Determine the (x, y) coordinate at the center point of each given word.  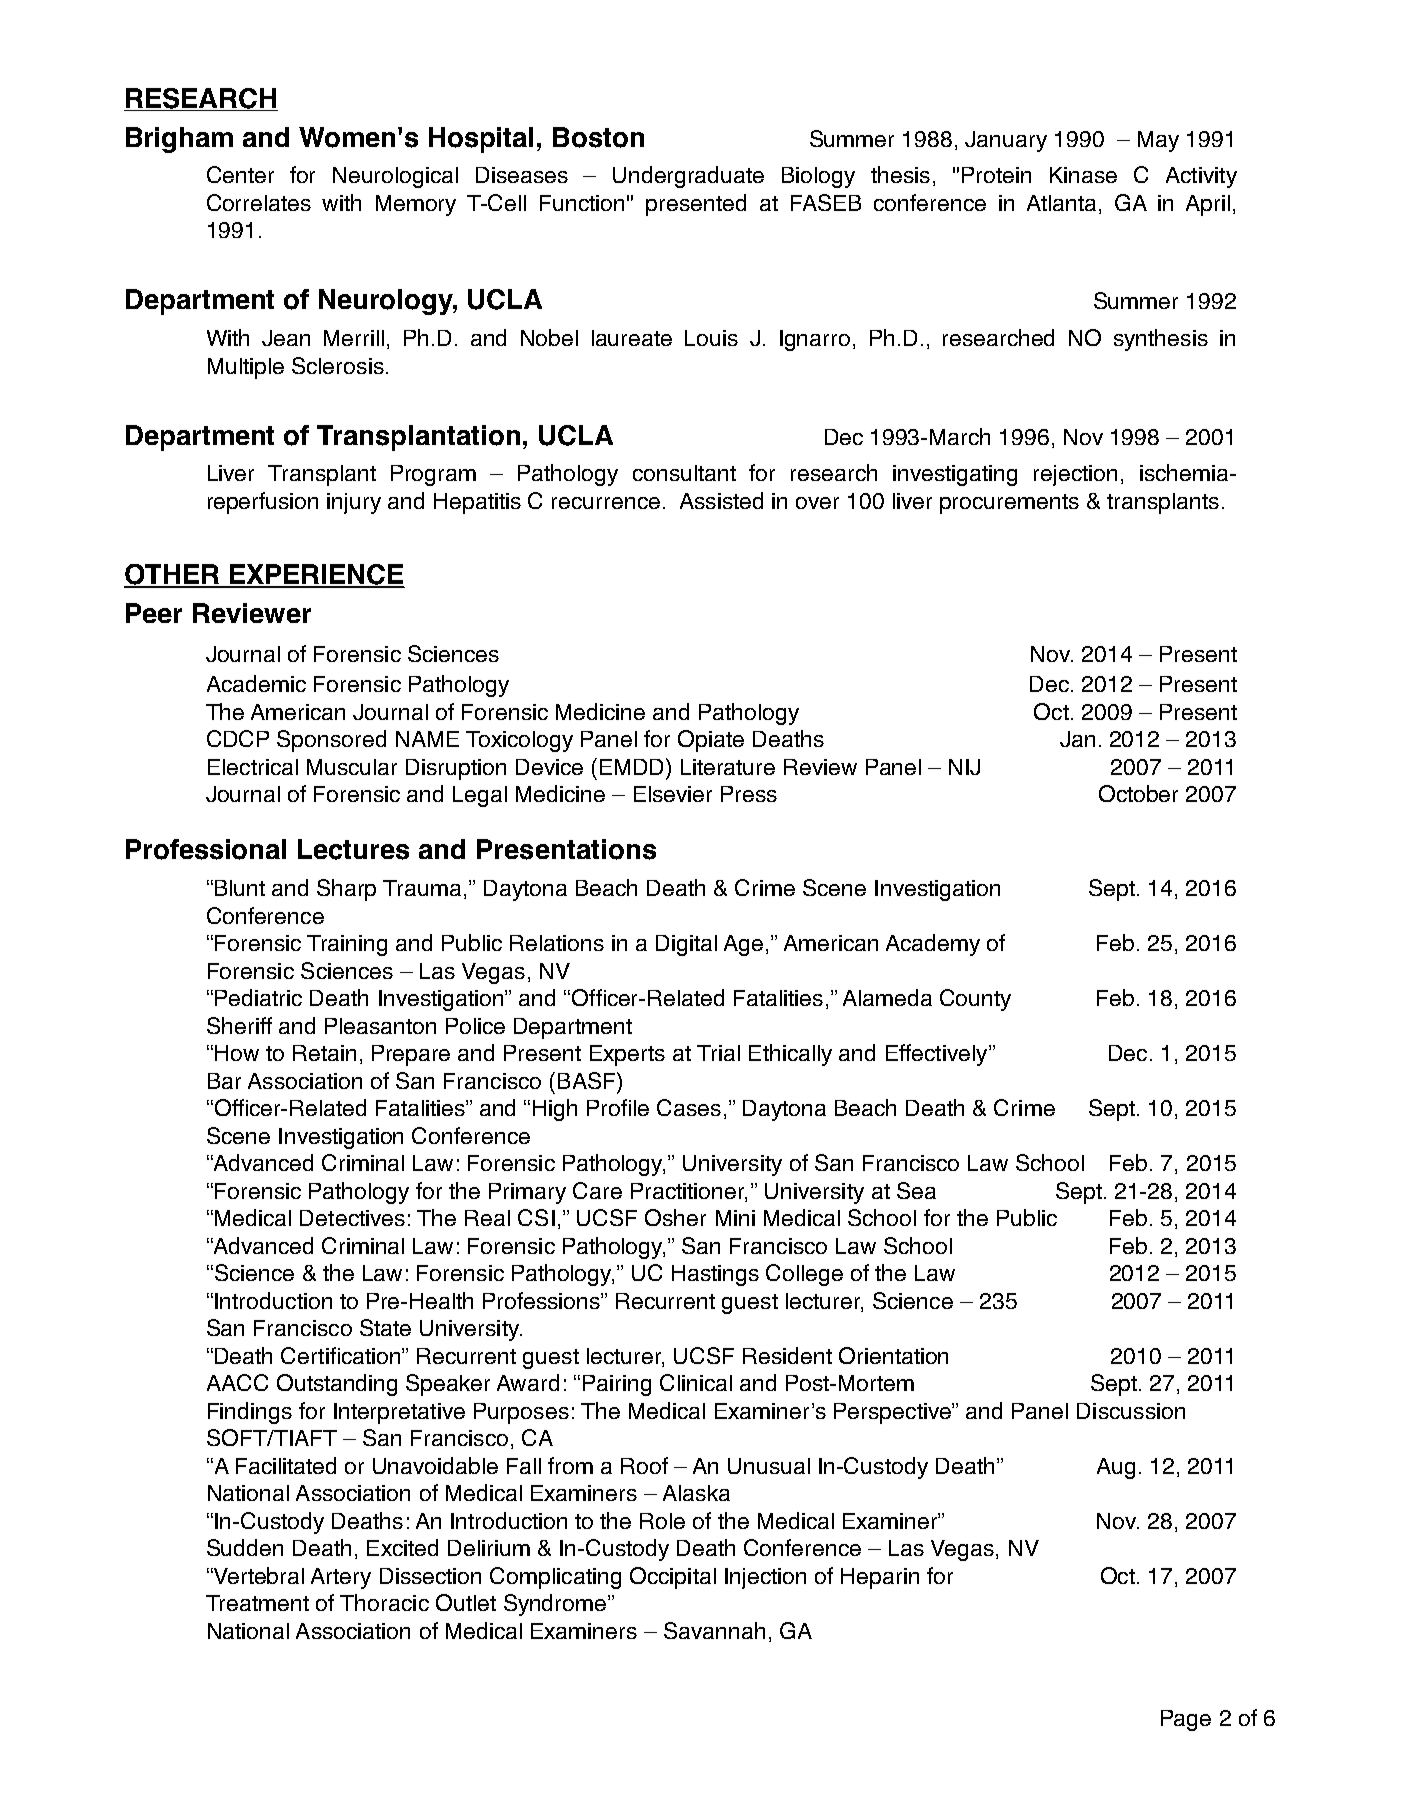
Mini (735, 1218)
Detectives (352, 1218)
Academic (256, 683)
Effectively (938, 1055)
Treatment (257, 1603)
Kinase (1083, 175)
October (1138, 793)
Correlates (259, 202)
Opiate (711, 741)
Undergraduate (688, 177)
